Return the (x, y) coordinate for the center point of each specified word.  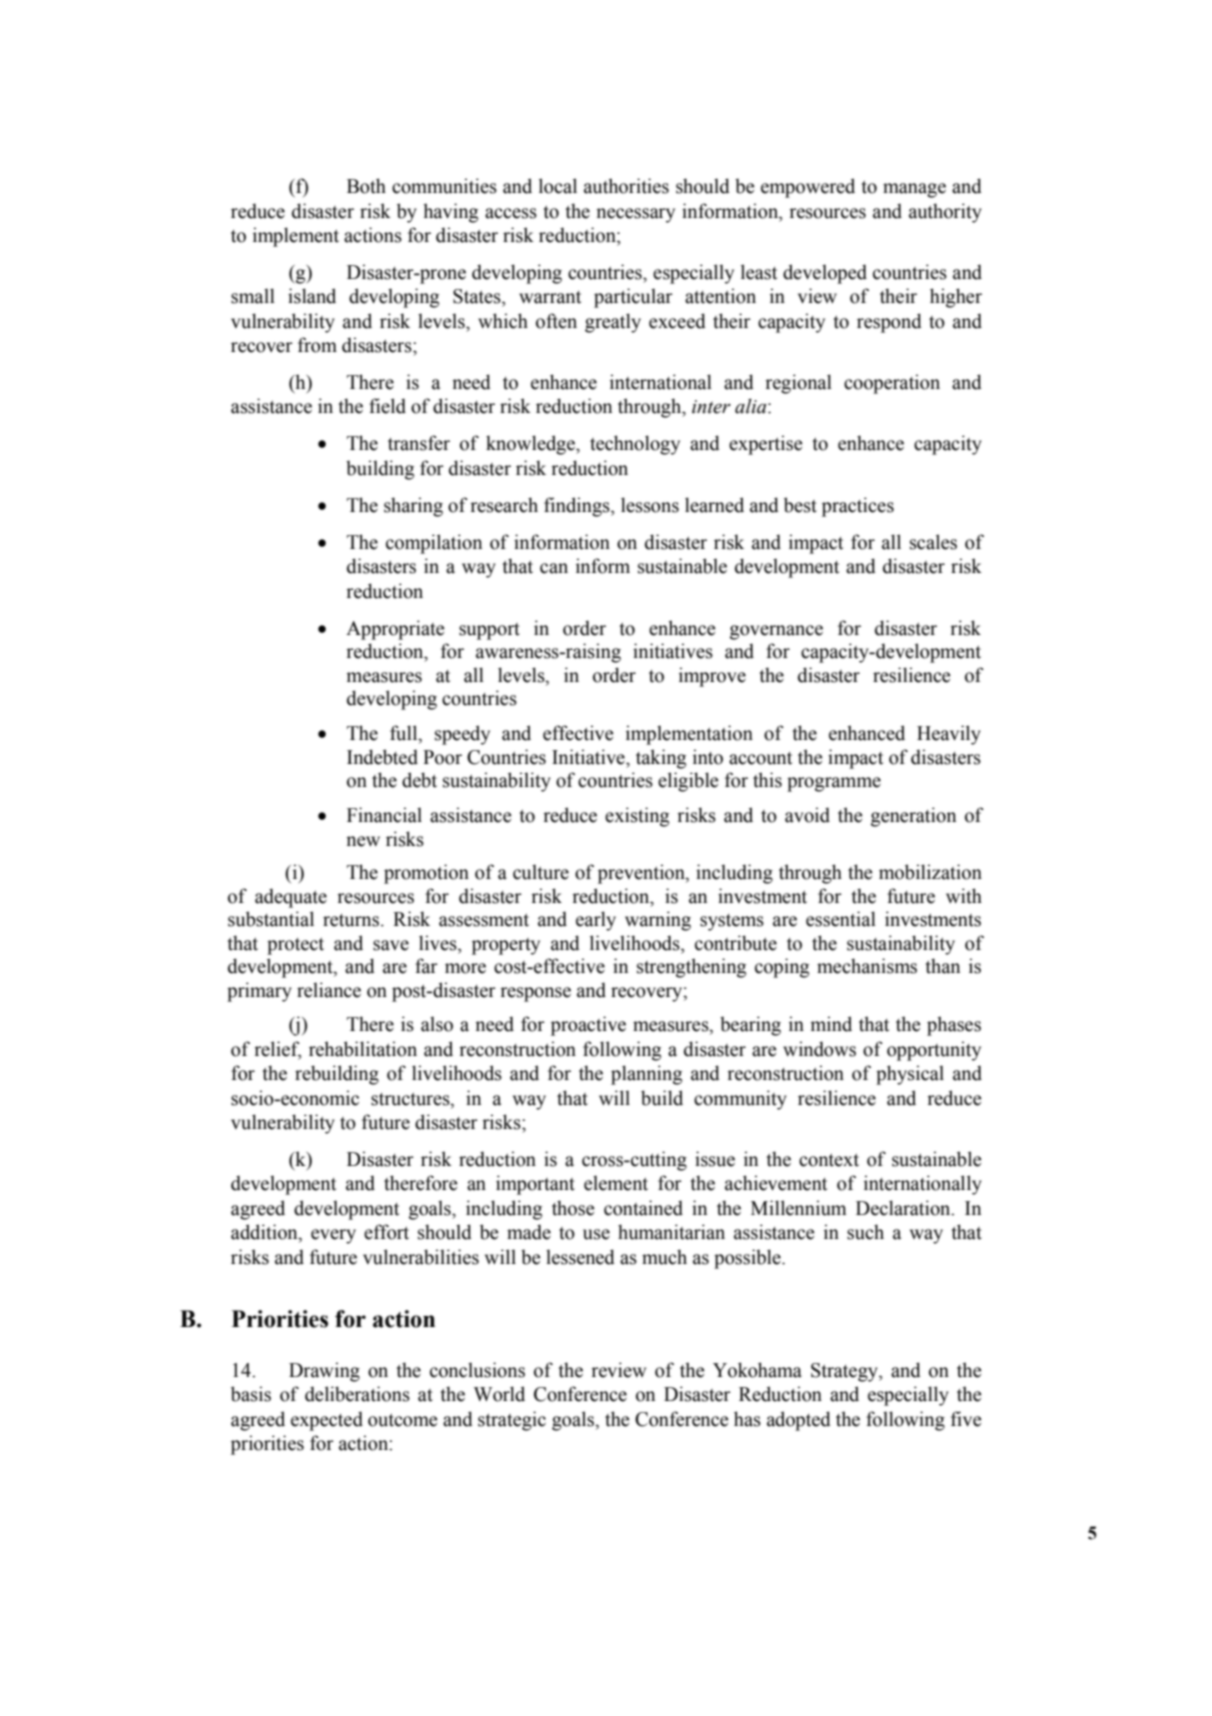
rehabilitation (363, 1049)
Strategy (845, 1372)
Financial (384, 815)
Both (366, 186)
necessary (635, 215)
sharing (413, 507)
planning (646, 1075)
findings (578, 507)
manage (914, 190)
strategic (512, 1421)
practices (858, 507)
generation (913, 817)
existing (637, 817)
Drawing (324, 1372)
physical (910, 1075)
